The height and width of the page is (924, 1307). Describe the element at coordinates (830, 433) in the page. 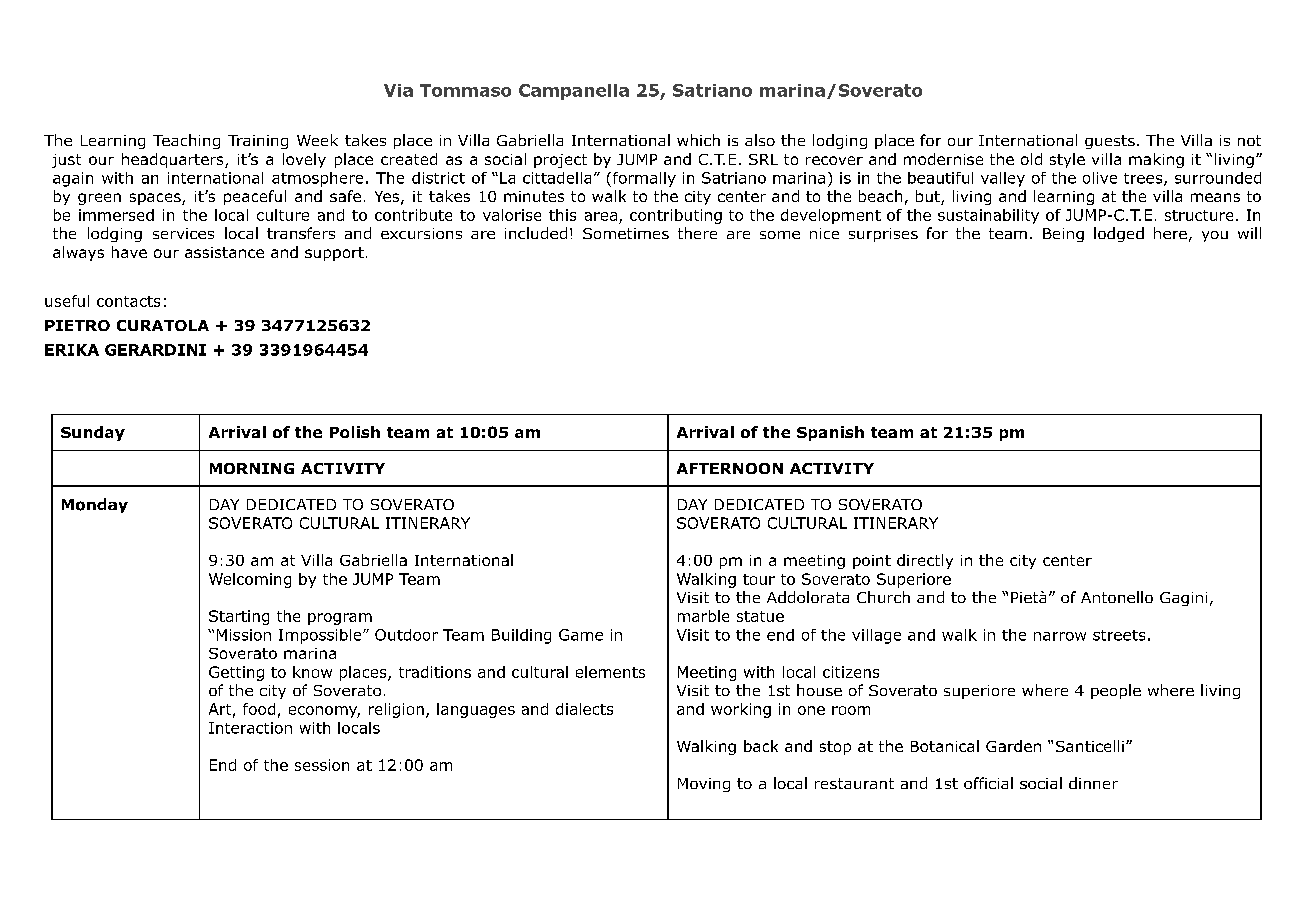

I see `Spanish` at that location.
